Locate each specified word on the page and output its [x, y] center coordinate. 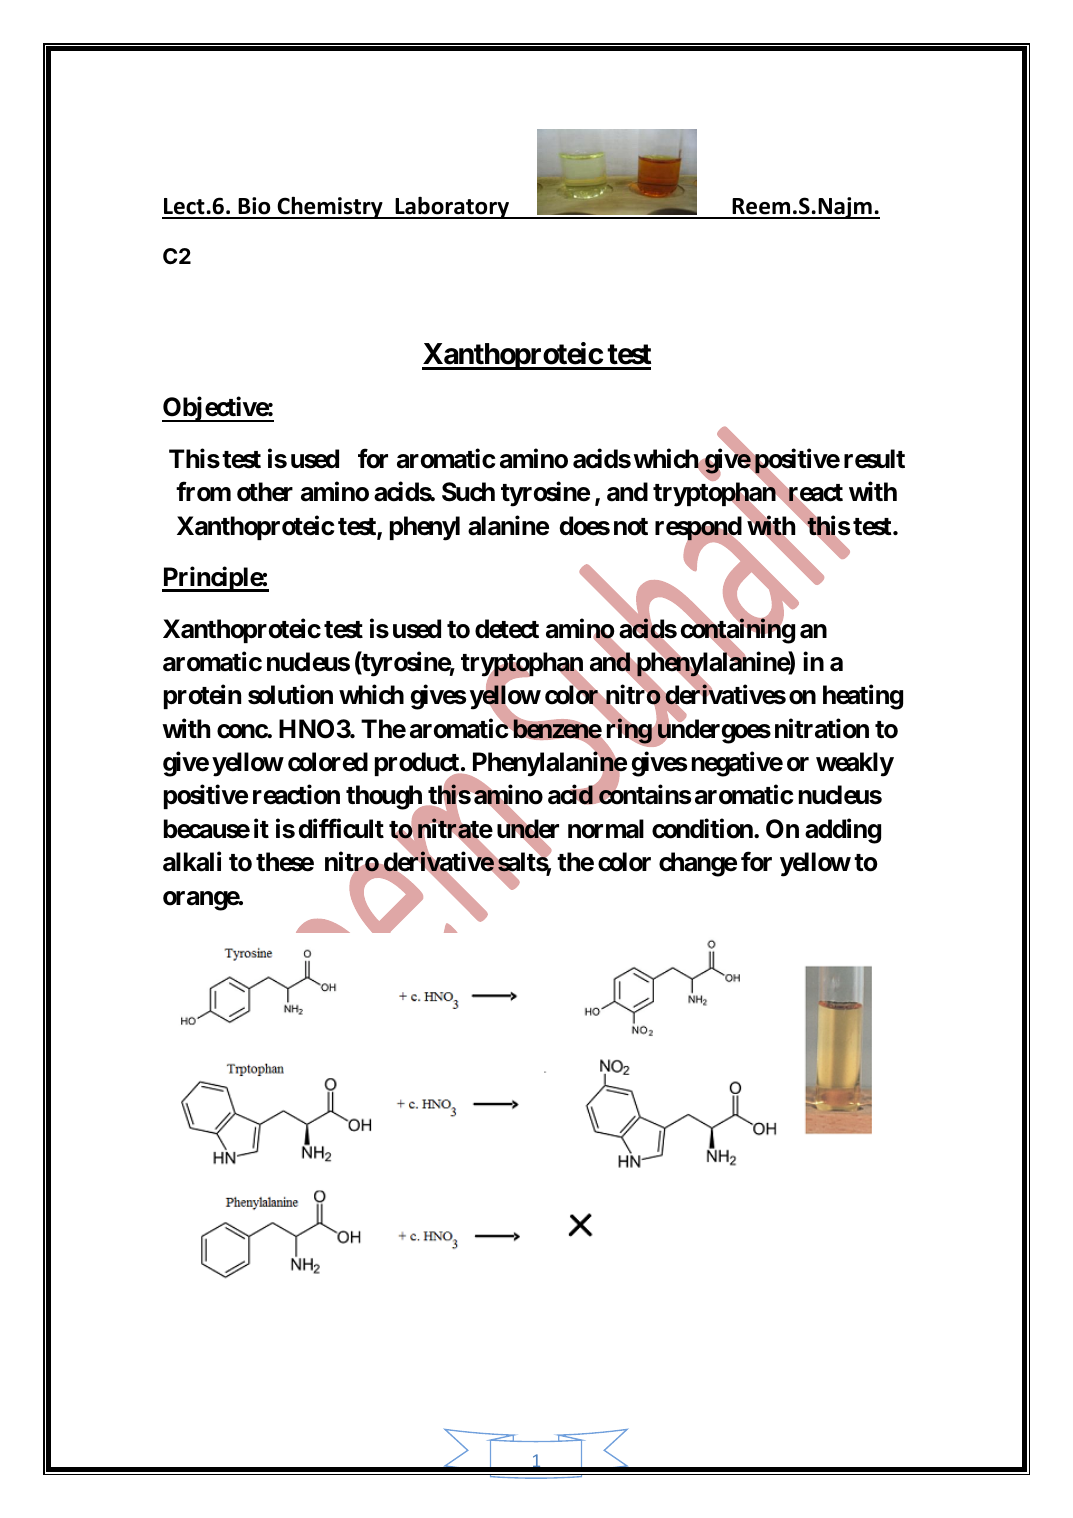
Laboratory [452, 207]
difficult [341, 828]
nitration [822, 728]
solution [290, 695]
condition [703, 828]
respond [698, 529]
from [203, 492]
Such [468, 492]
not [631, 527]
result [874, 459]
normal [606, 829]
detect [507, 629]
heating [863, 697]
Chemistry [330, 207]
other [265, 492]
